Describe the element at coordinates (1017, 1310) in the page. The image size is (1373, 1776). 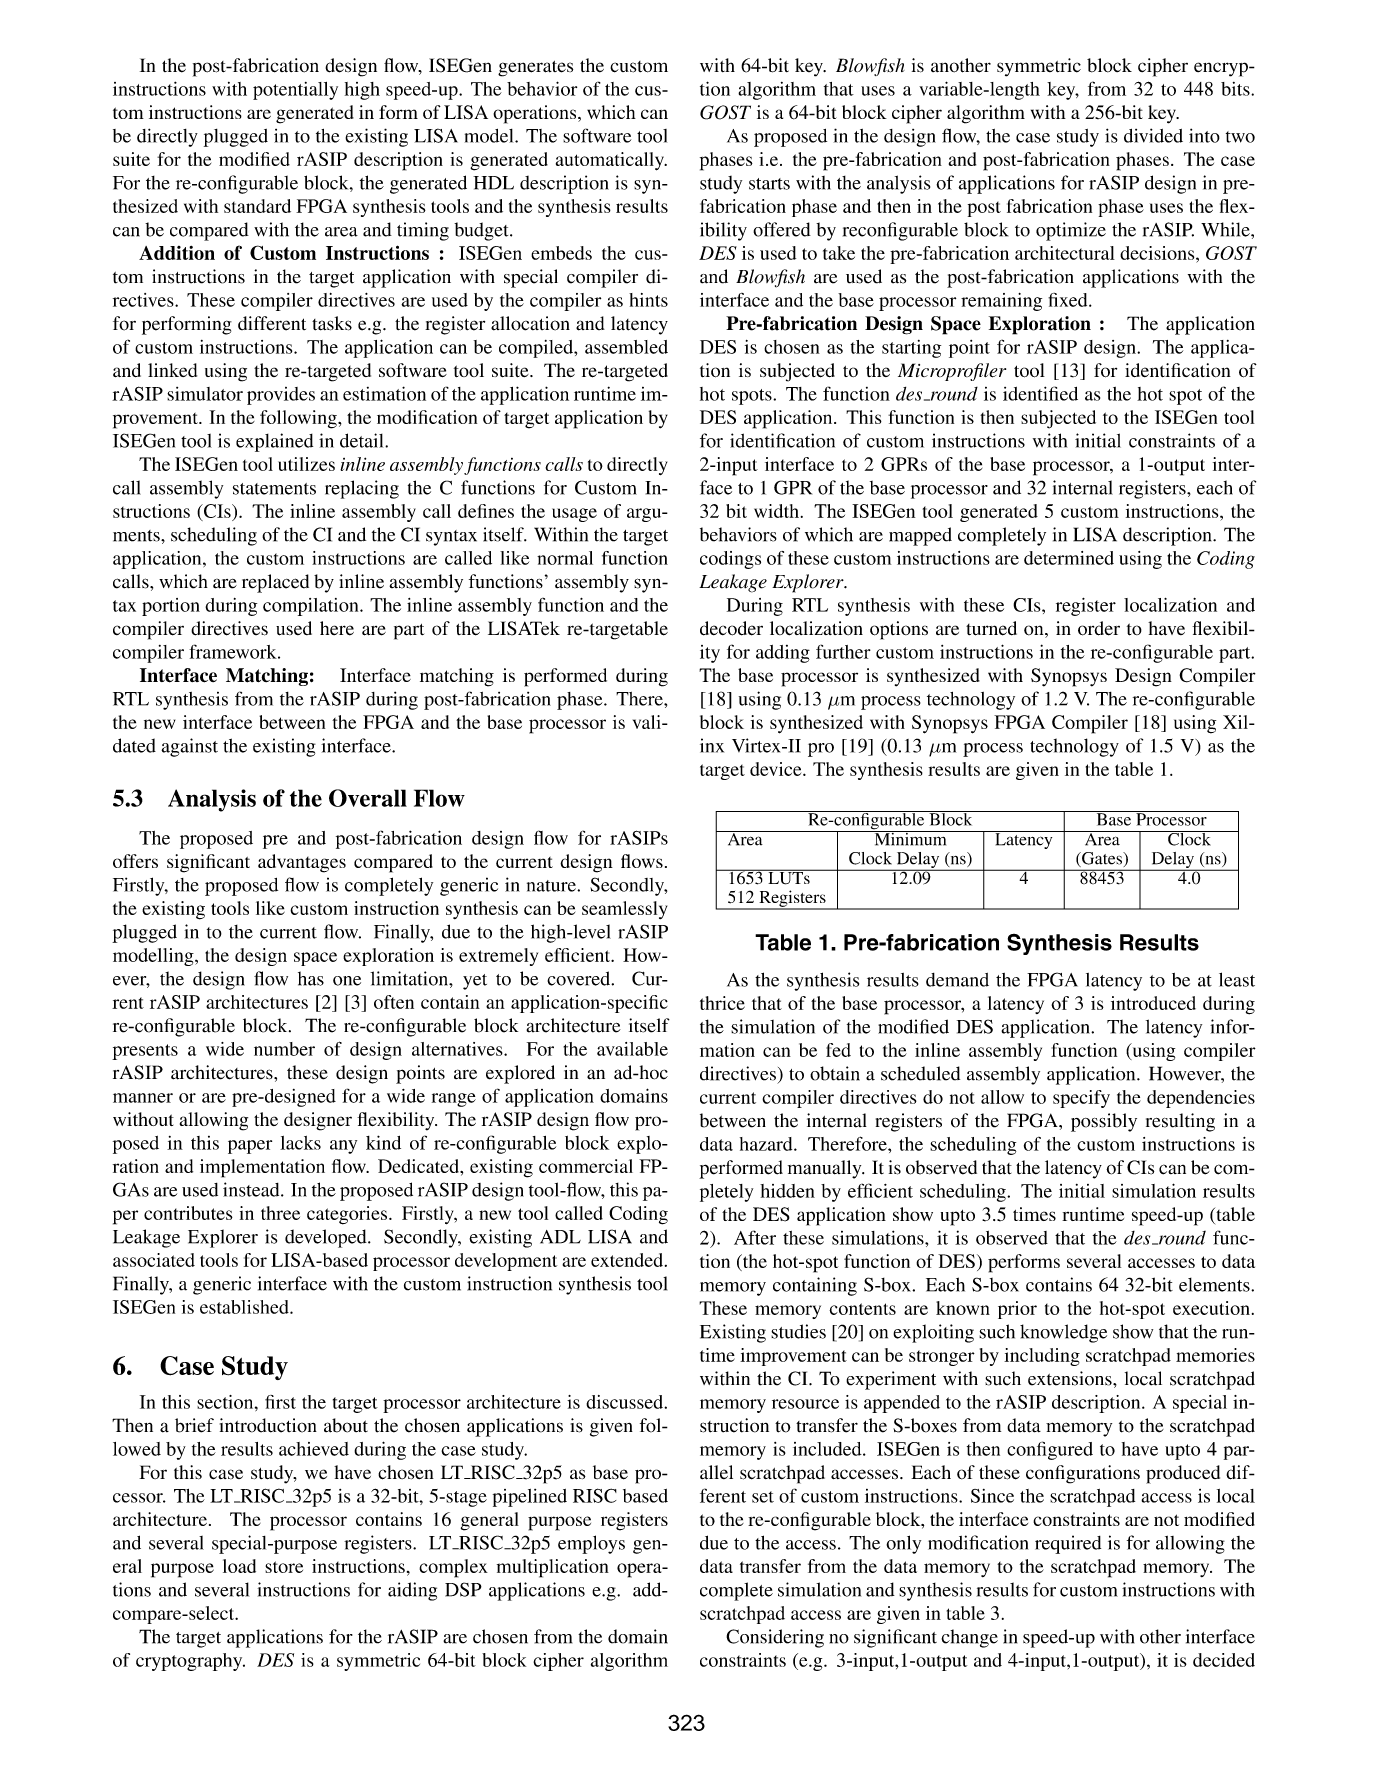
I see `prior` at that location.
